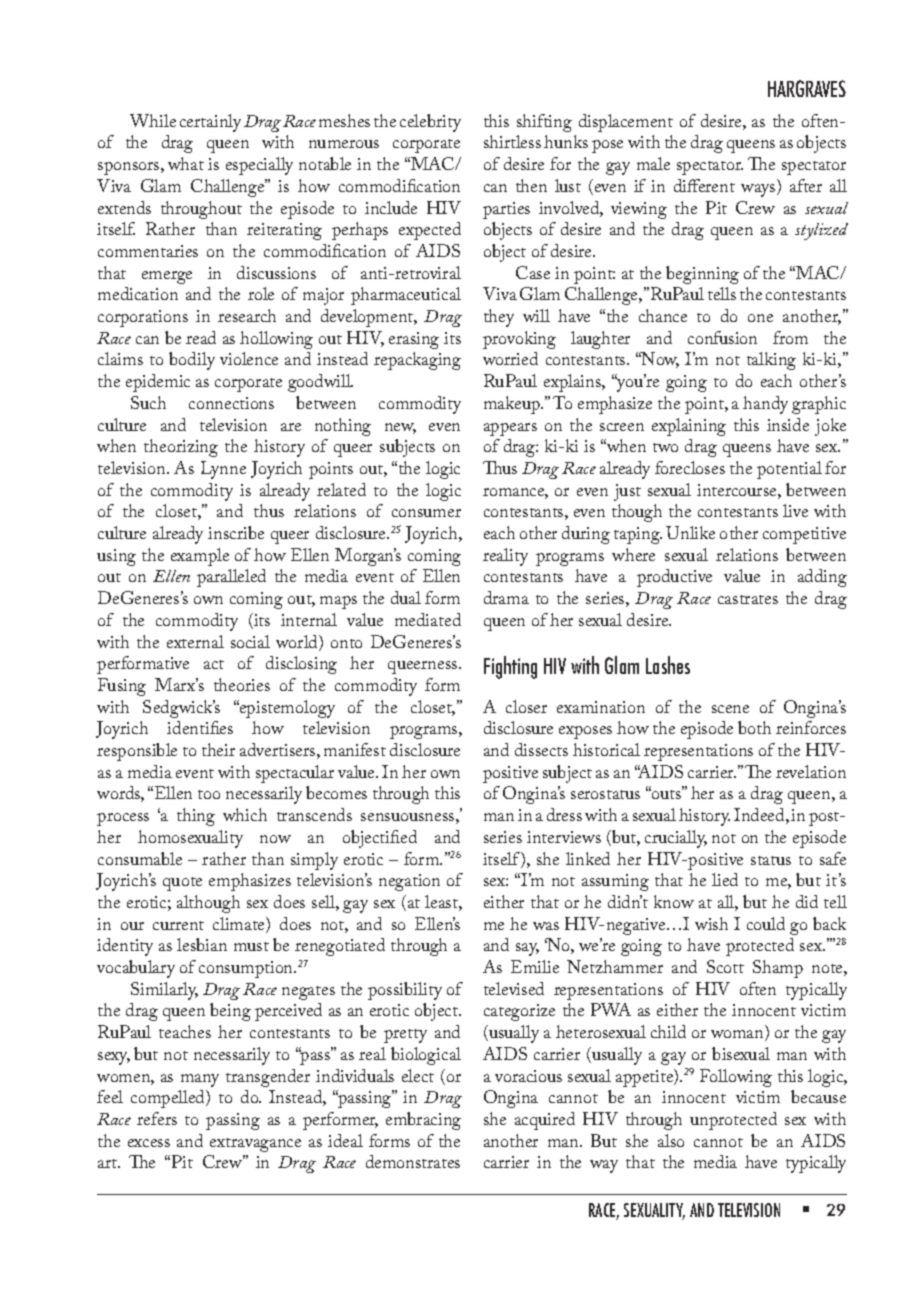  What do you see at coordinates (430, 123) in the image?
I see `celebrity` at bounding box center [430, 123].
